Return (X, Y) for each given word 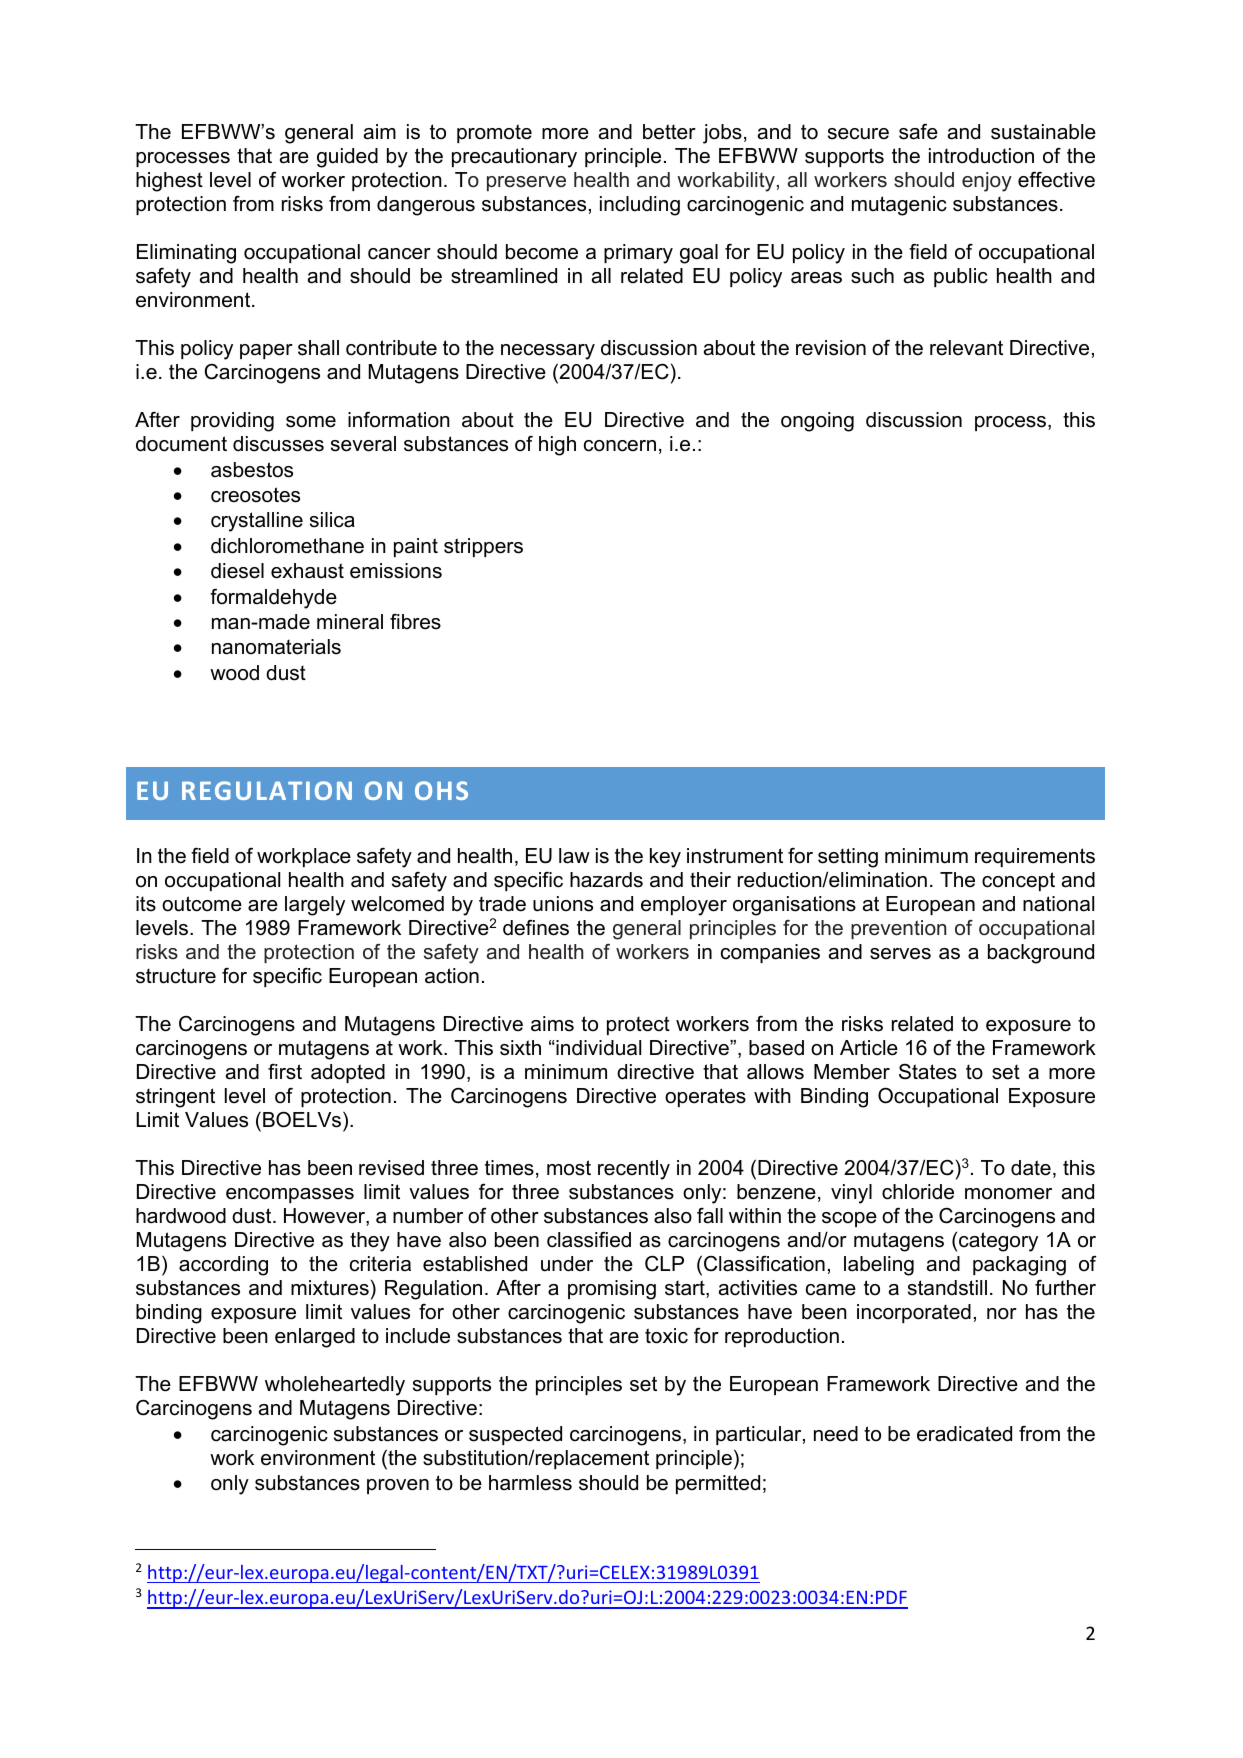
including (640, 206)
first (285, 1072)
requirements (1035, 857)
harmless (530, 1483)
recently (634, 1170)
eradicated (964, 1434)
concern (620, 446)
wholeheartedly (335, 1386)
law (574, 856)
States (928, 1072)
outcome (202, 904)
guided (347, 158)
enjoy (987, 182)
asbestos (252, 470)
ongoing (817, 422)
